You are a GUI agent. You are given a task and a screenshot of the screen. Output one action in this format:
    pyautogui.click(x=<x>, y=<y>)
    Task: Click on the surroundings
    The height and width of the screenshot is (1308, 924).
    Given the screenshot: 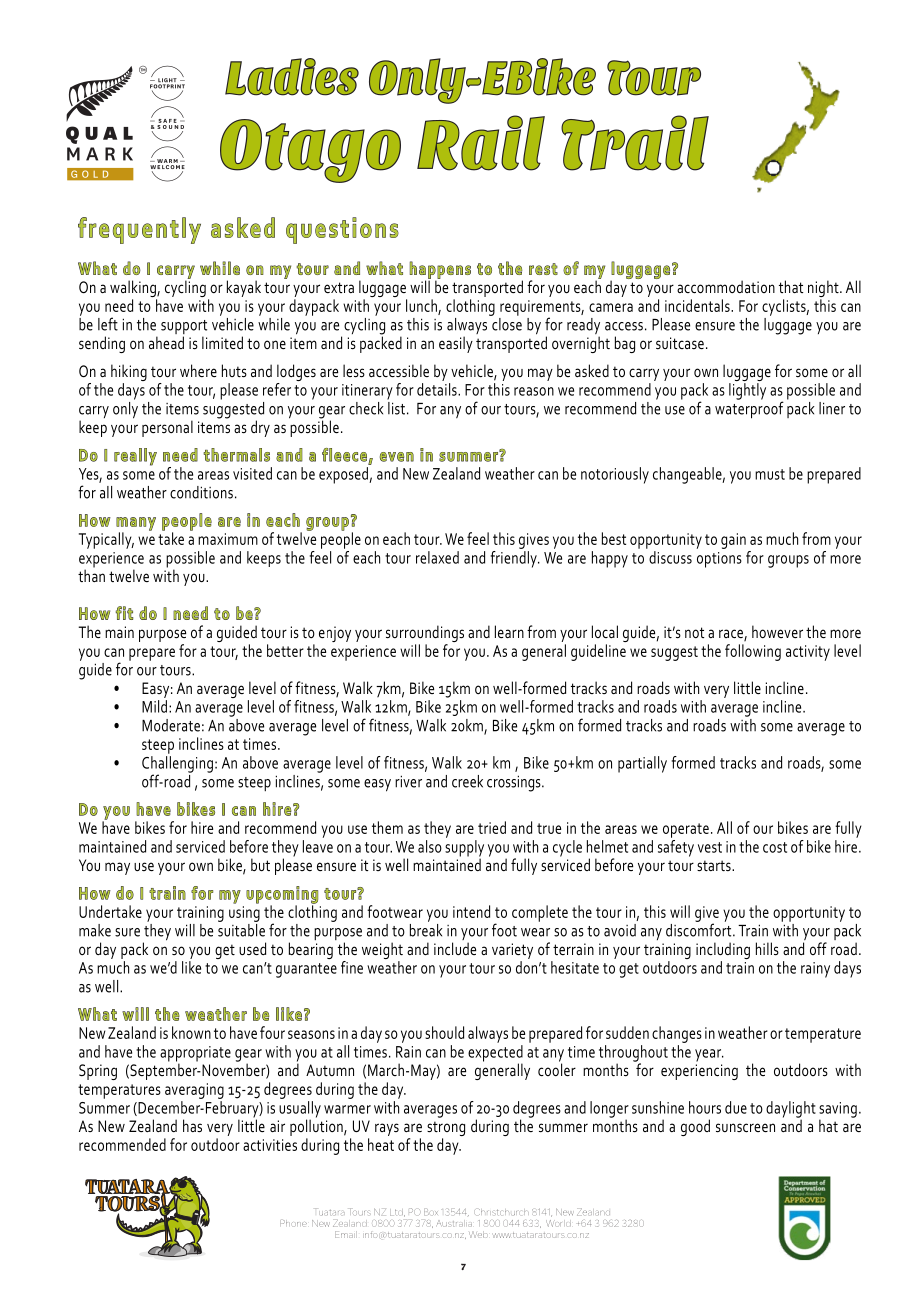 What is the action you would take?
    pyautogui.click(x=425, y=635)
